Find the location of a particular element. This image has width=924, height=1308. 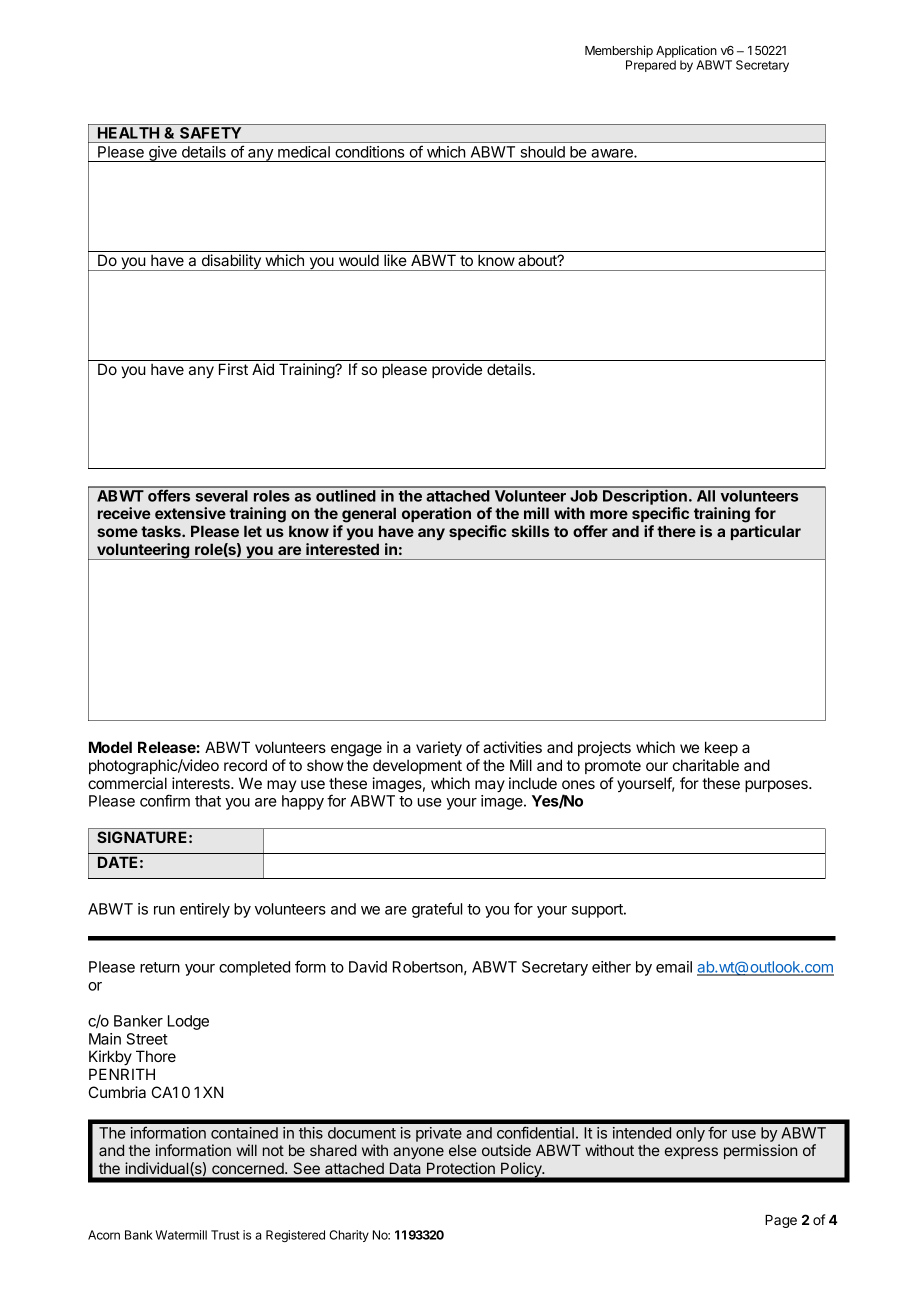

Trust is located at coordinates (225, 1235).
